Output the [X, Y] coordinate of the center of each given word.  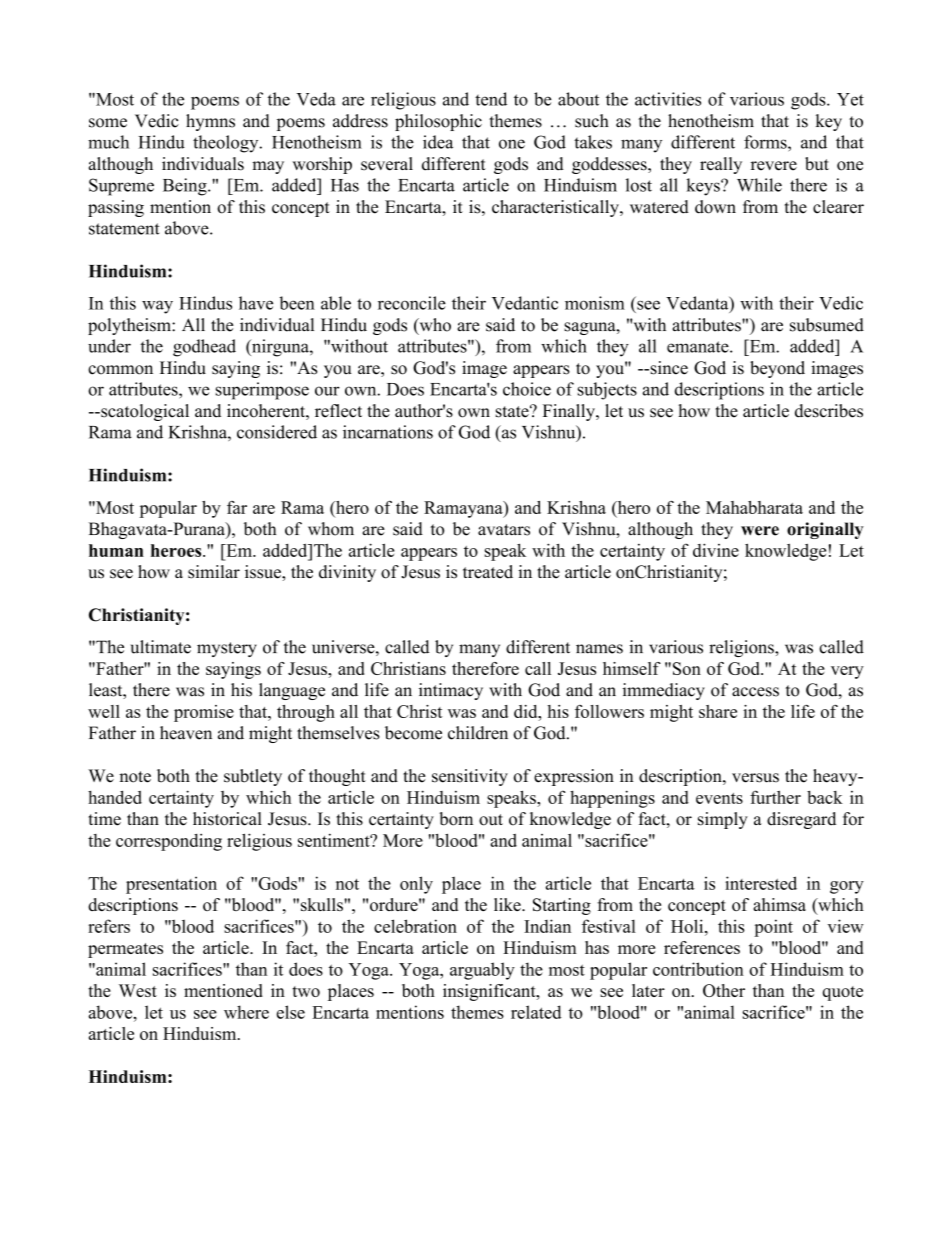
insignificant [490, 992]
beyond [777, 369]
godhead [204, 348]
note [135, 777]
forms [766, 142]
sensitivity [470, 777]
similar [214, 572]
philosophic [438, 122]
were [760, 531]
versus [755, 778]
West [138, 990]
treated [488, 572]
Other [724, 990]
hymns [210, 122]
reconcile [412, 303]
